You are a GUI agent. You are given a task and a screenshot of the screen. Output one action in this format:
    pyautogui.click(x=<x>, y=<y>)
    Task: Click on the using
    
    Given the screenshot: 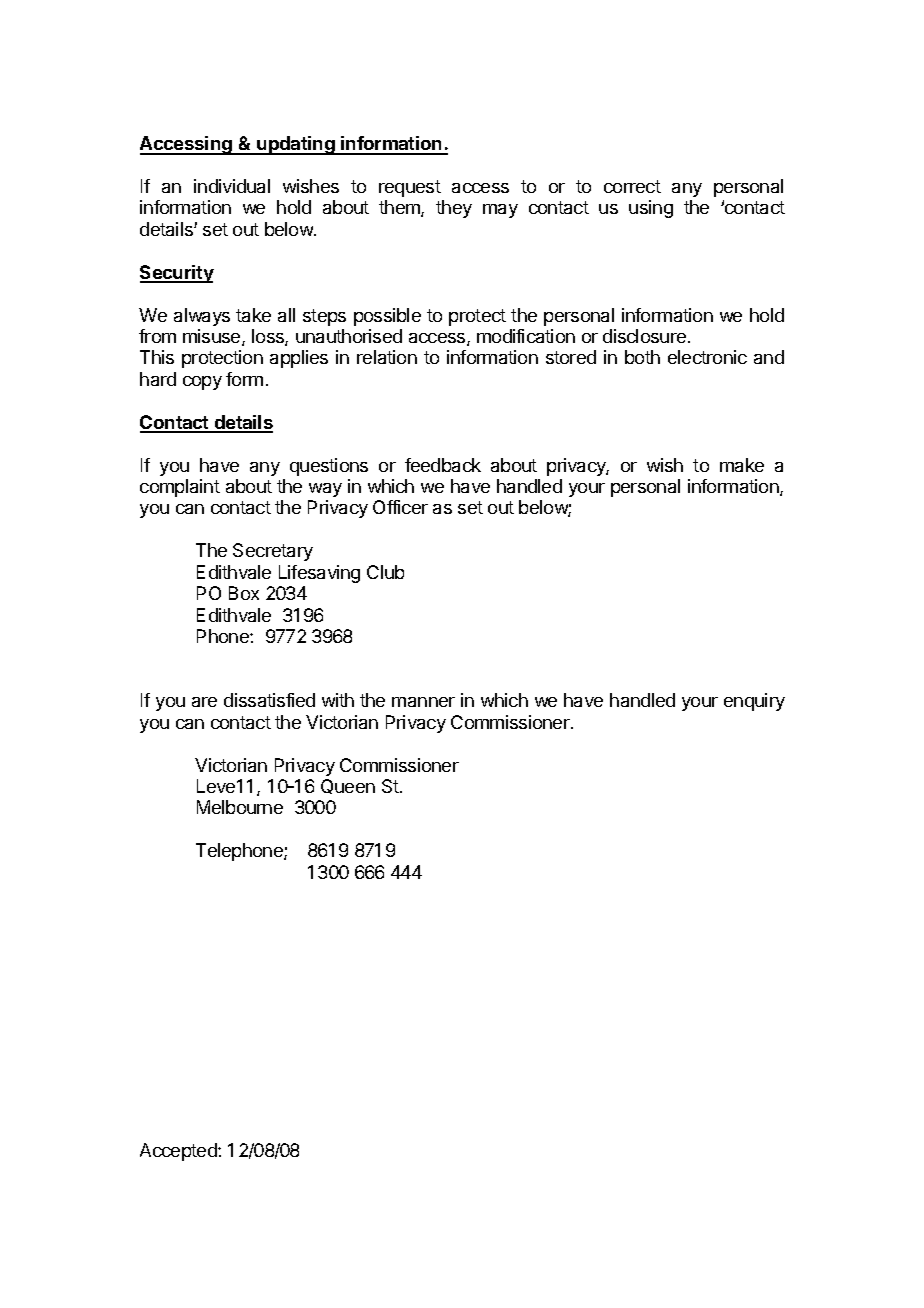 What is the action you would take?
    pyautogui.click(x=651, y=209)
